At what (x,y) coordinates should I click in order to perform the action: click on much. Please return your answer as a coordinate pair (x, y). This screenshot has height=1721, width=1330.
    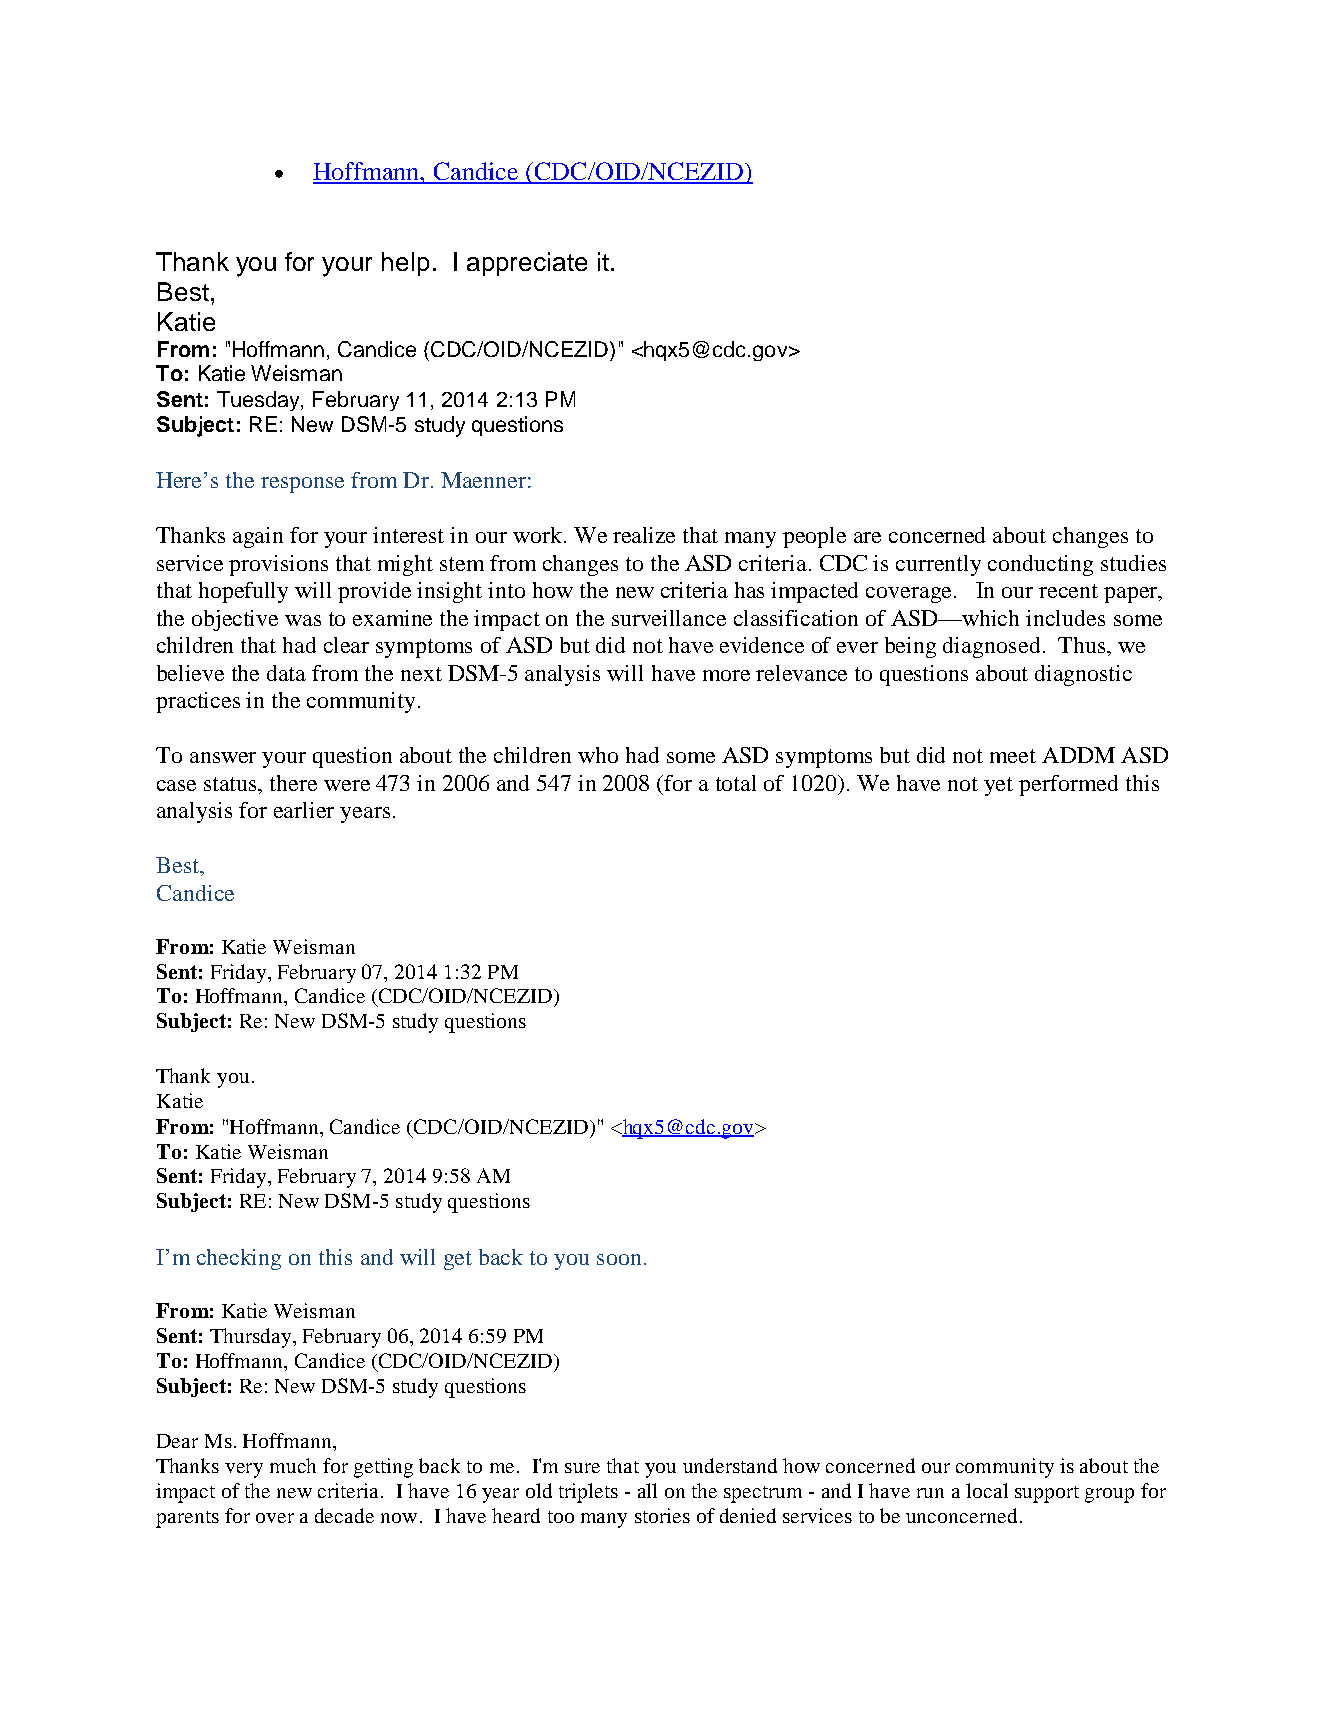
    Looking at the image, I should click on (293, 1465).
